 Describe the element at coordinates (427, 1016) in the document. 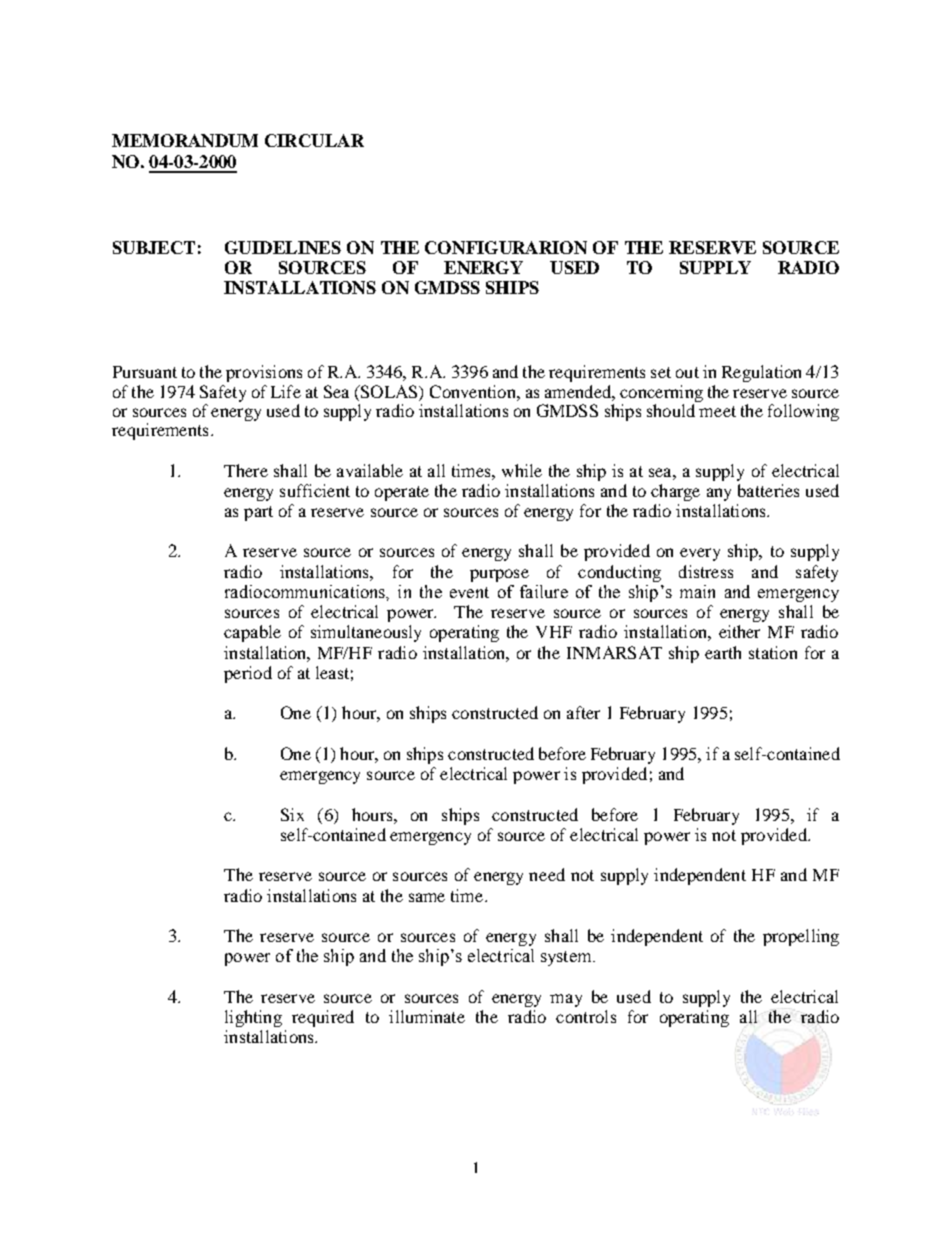

I see `illuminate` at that location.
